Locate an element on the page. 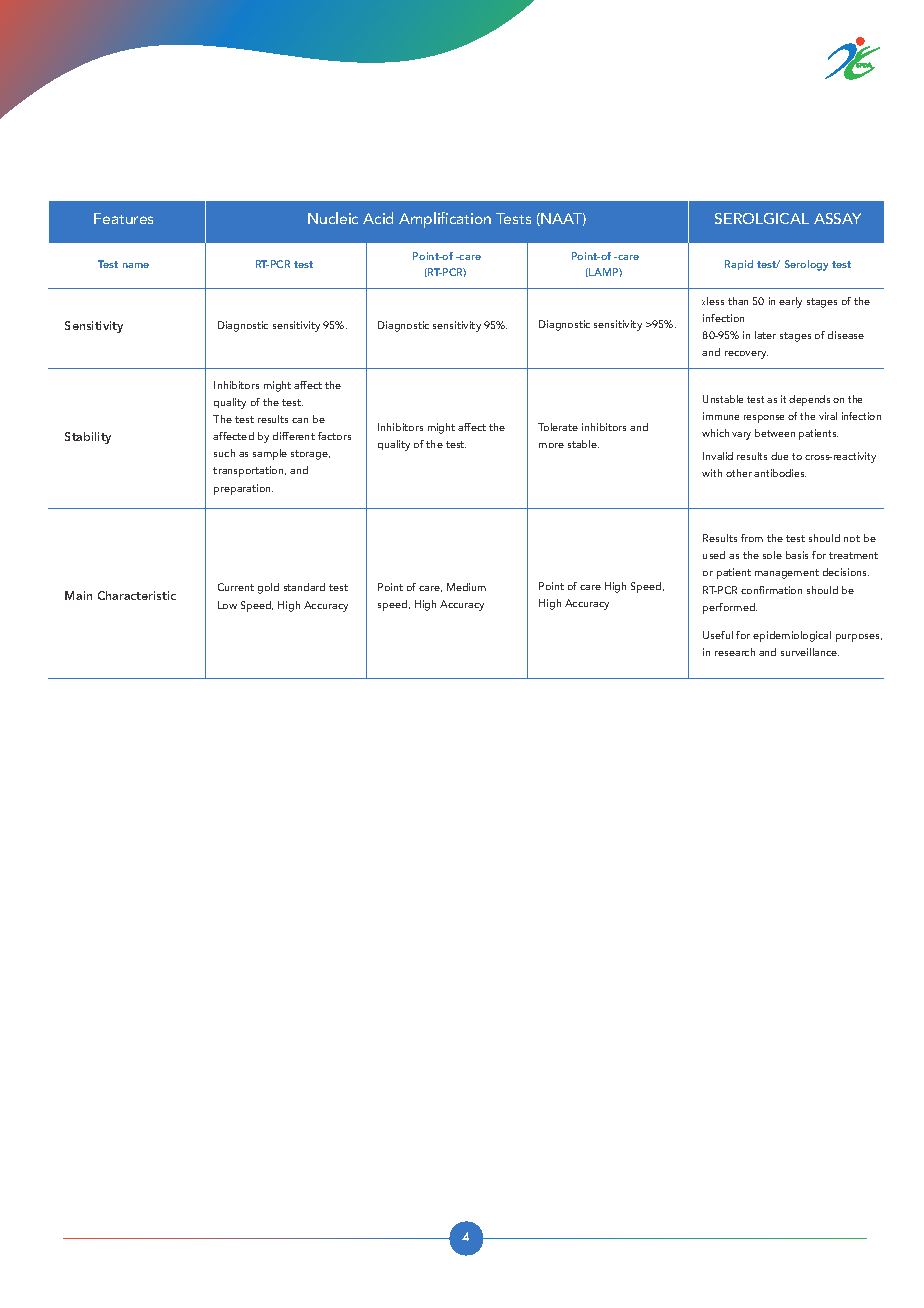 The width and height of the document is (924, 1308). Low is located at coordinates (227, 605).
